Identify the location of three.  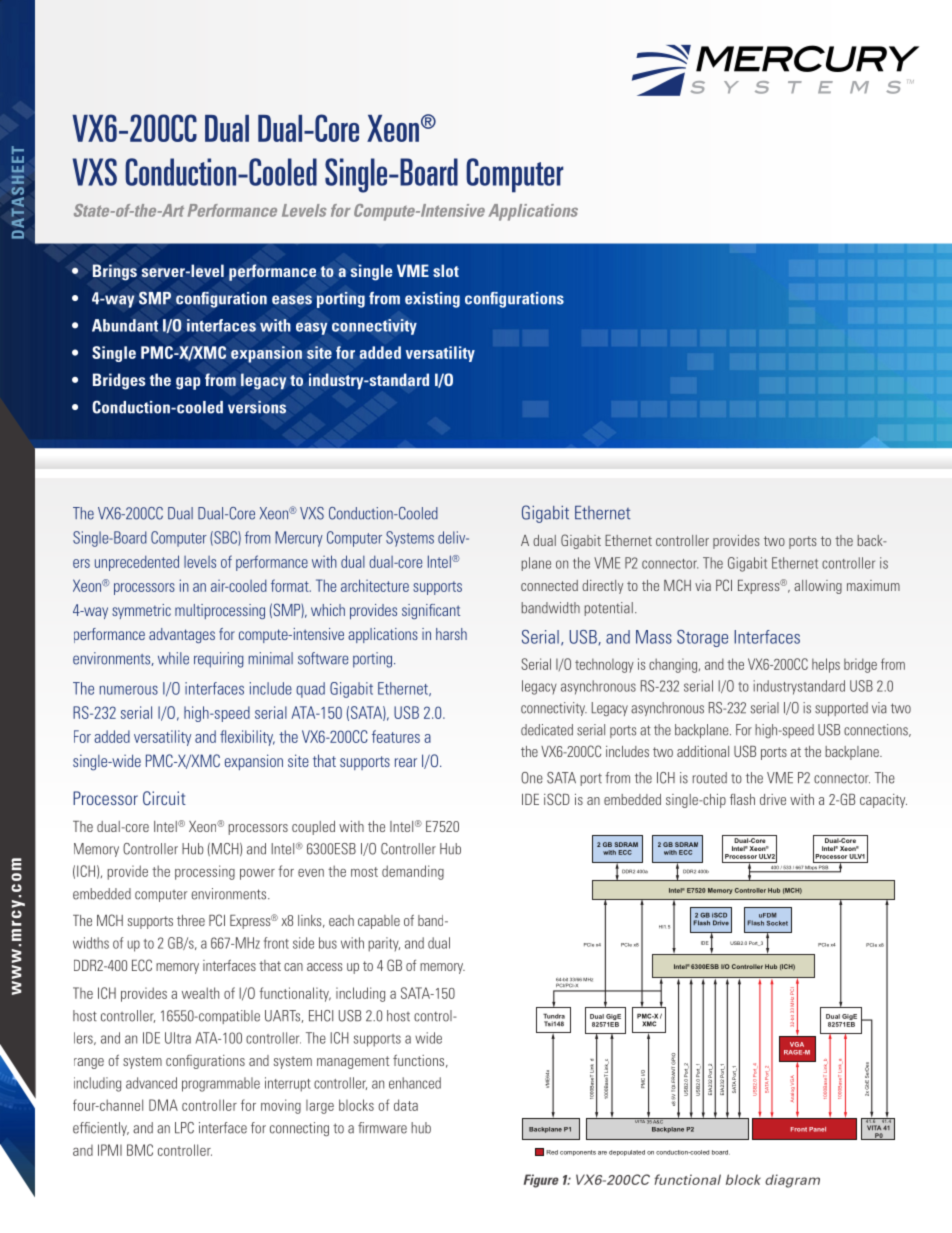
(191, 920).
